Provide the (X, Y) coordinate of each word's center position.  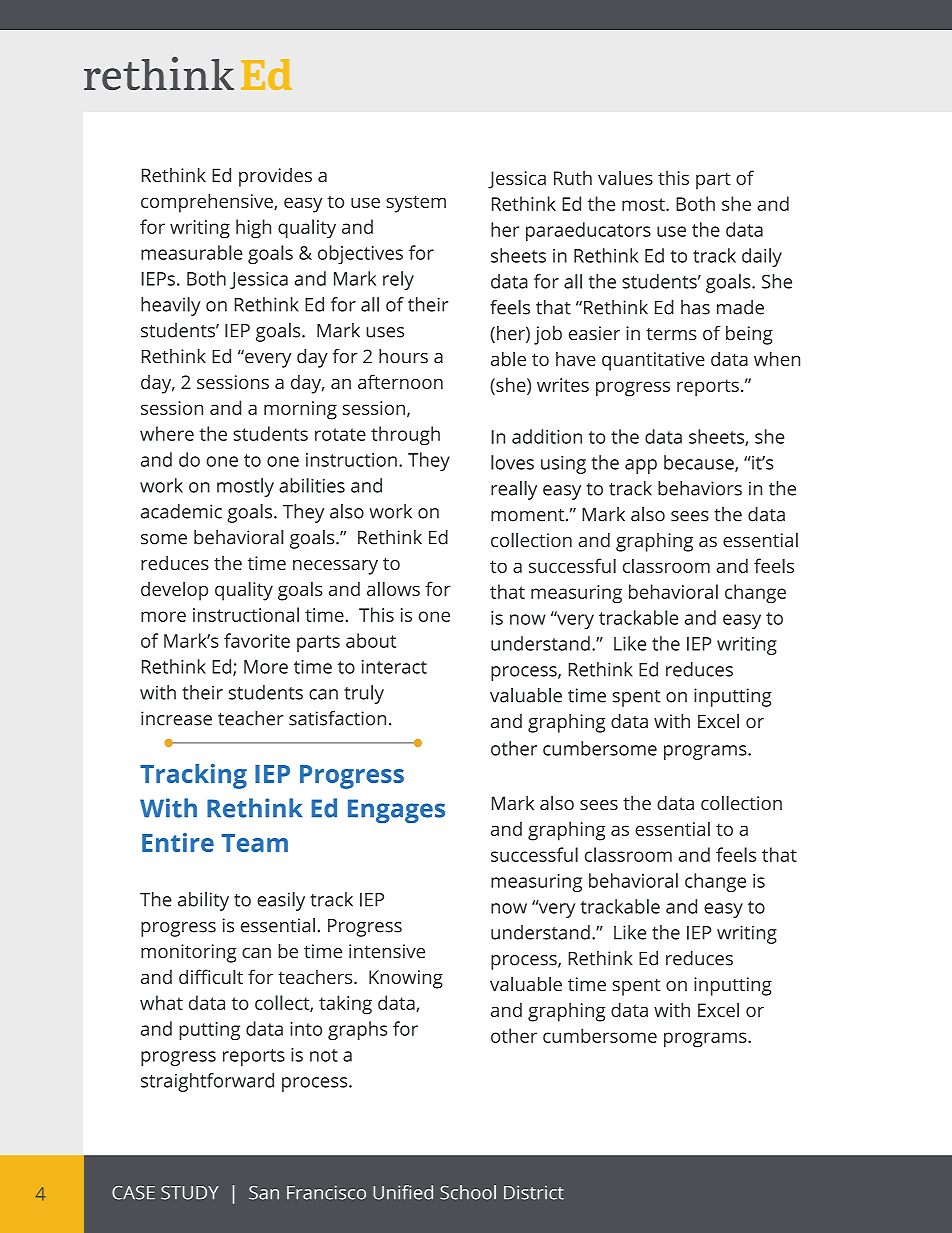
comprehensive (208, 203)
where (167, 433)
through (405, 435)
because (700, 463)
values (625, 177)
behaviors (700, 488)
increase (176, 718)
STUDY (190, 1193)
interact (394, 667)
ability (203, 901)
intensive (387, 951)
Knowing (406, 979)
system (416, 204)
